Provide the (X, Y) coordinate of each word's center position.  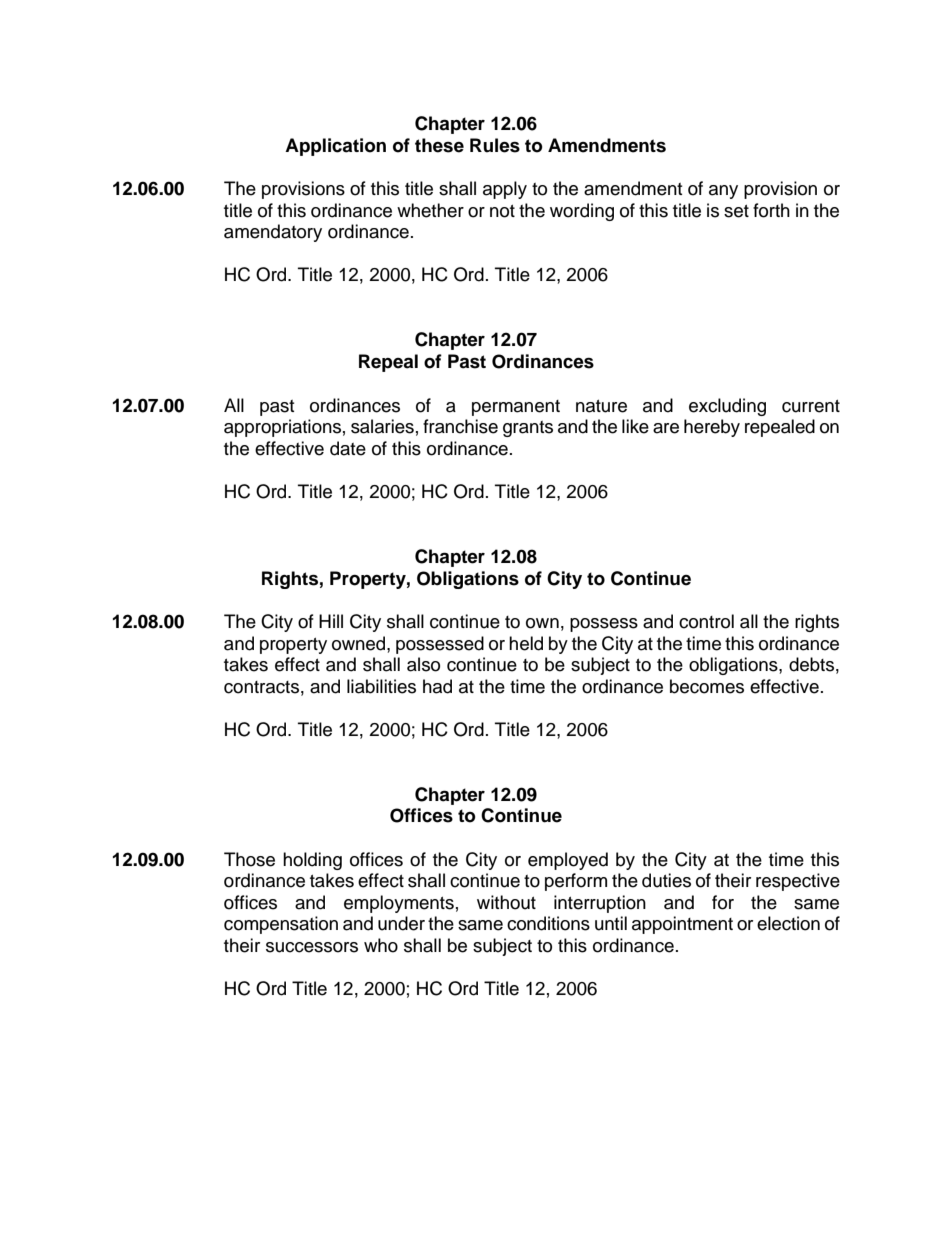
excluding (727, 407)
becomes (707, 686)
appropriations (282, 428)
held (526, 643)
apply (505, 190)
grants (528, 429)
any (723, 192)
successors (312, 947)
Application (335, 147)
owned (360, 643)
